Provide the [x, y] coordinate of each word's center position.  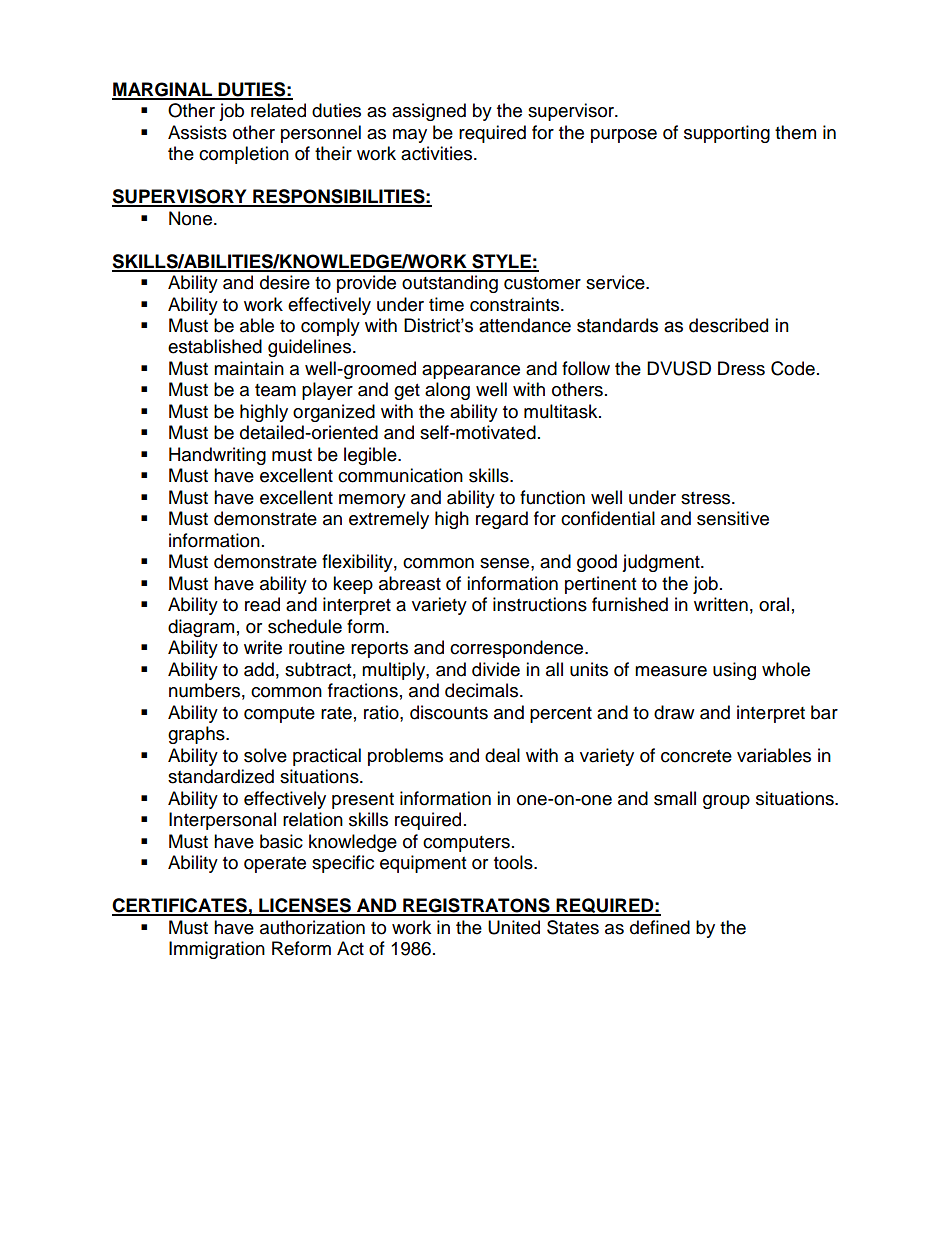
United [514, 927]
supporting [727, 134]
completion [244, 155]
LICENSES [305, 906]
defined [660, 927]
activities [438, 153]
